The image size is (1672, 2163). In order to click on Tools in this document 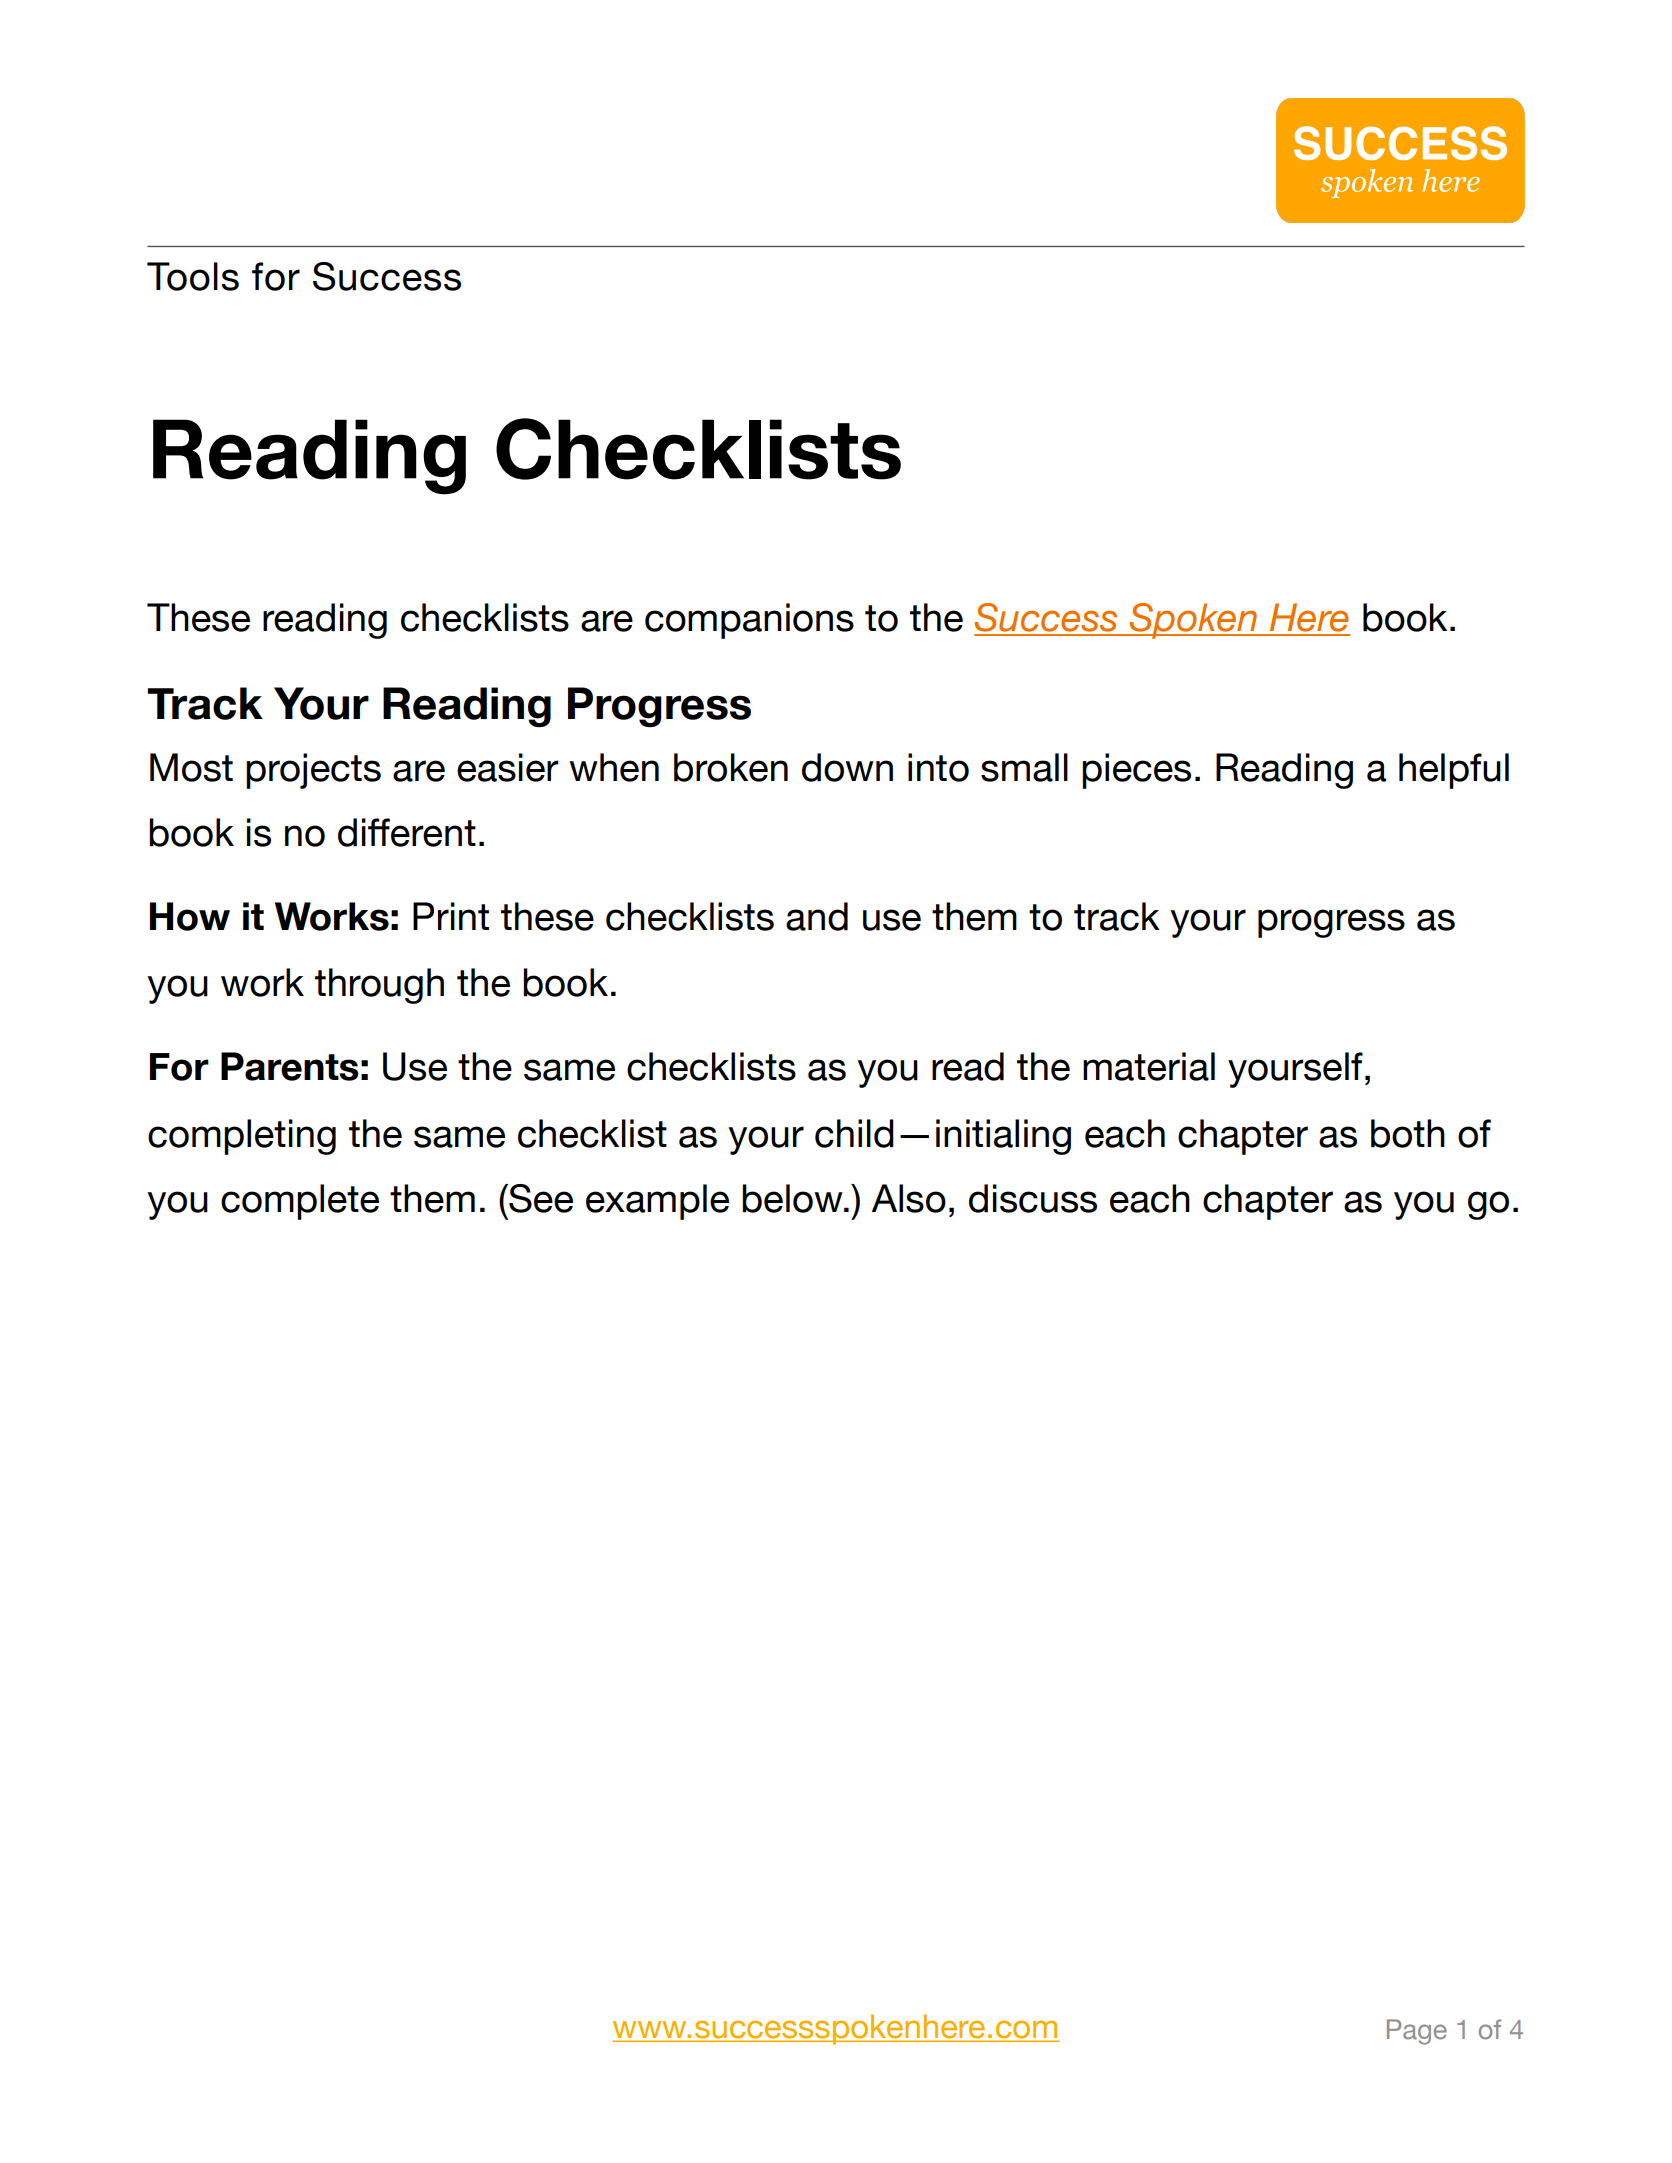, I will do `click(193, 276)`.
